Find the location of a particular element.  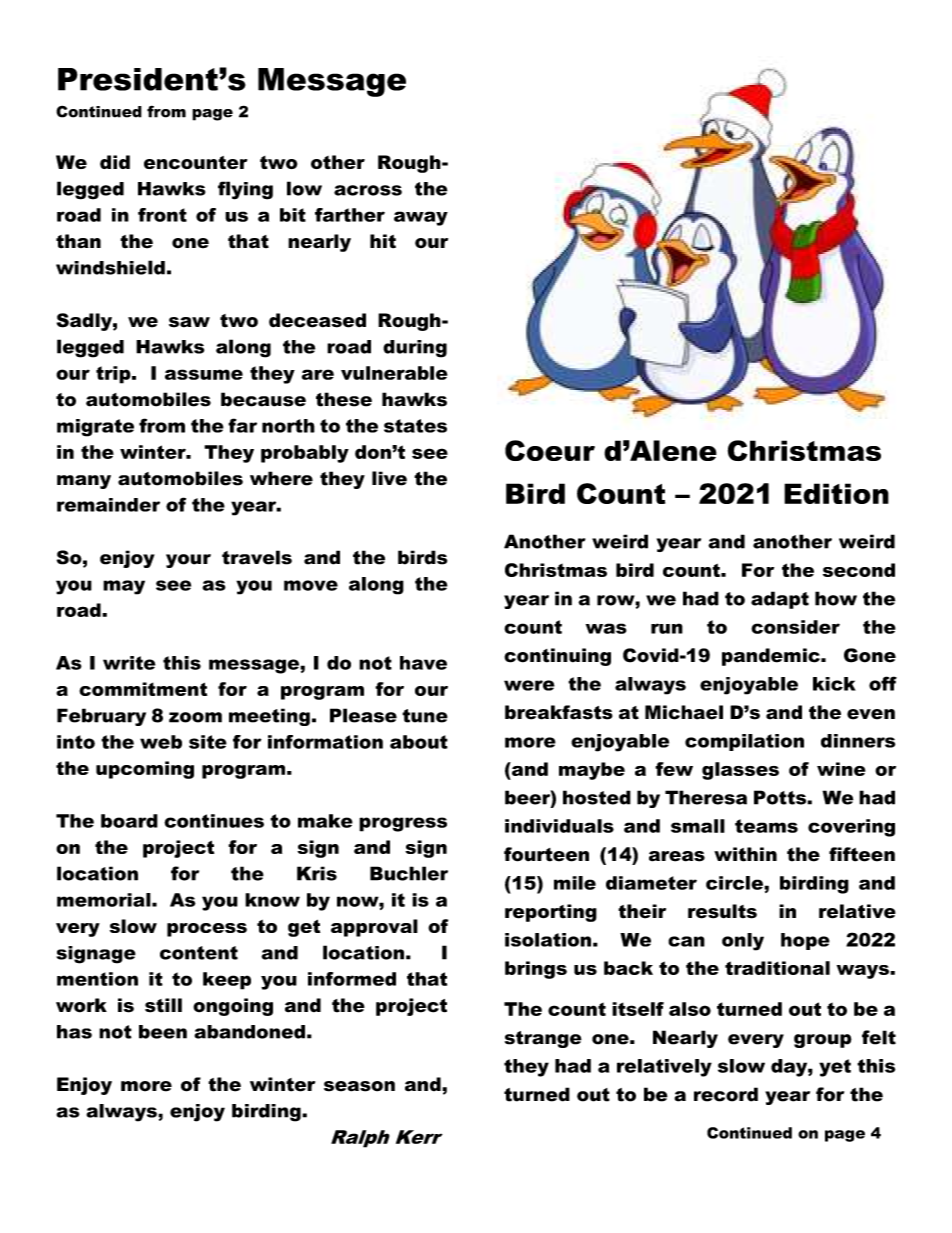

remainder is located at coordinates (108, 505).
